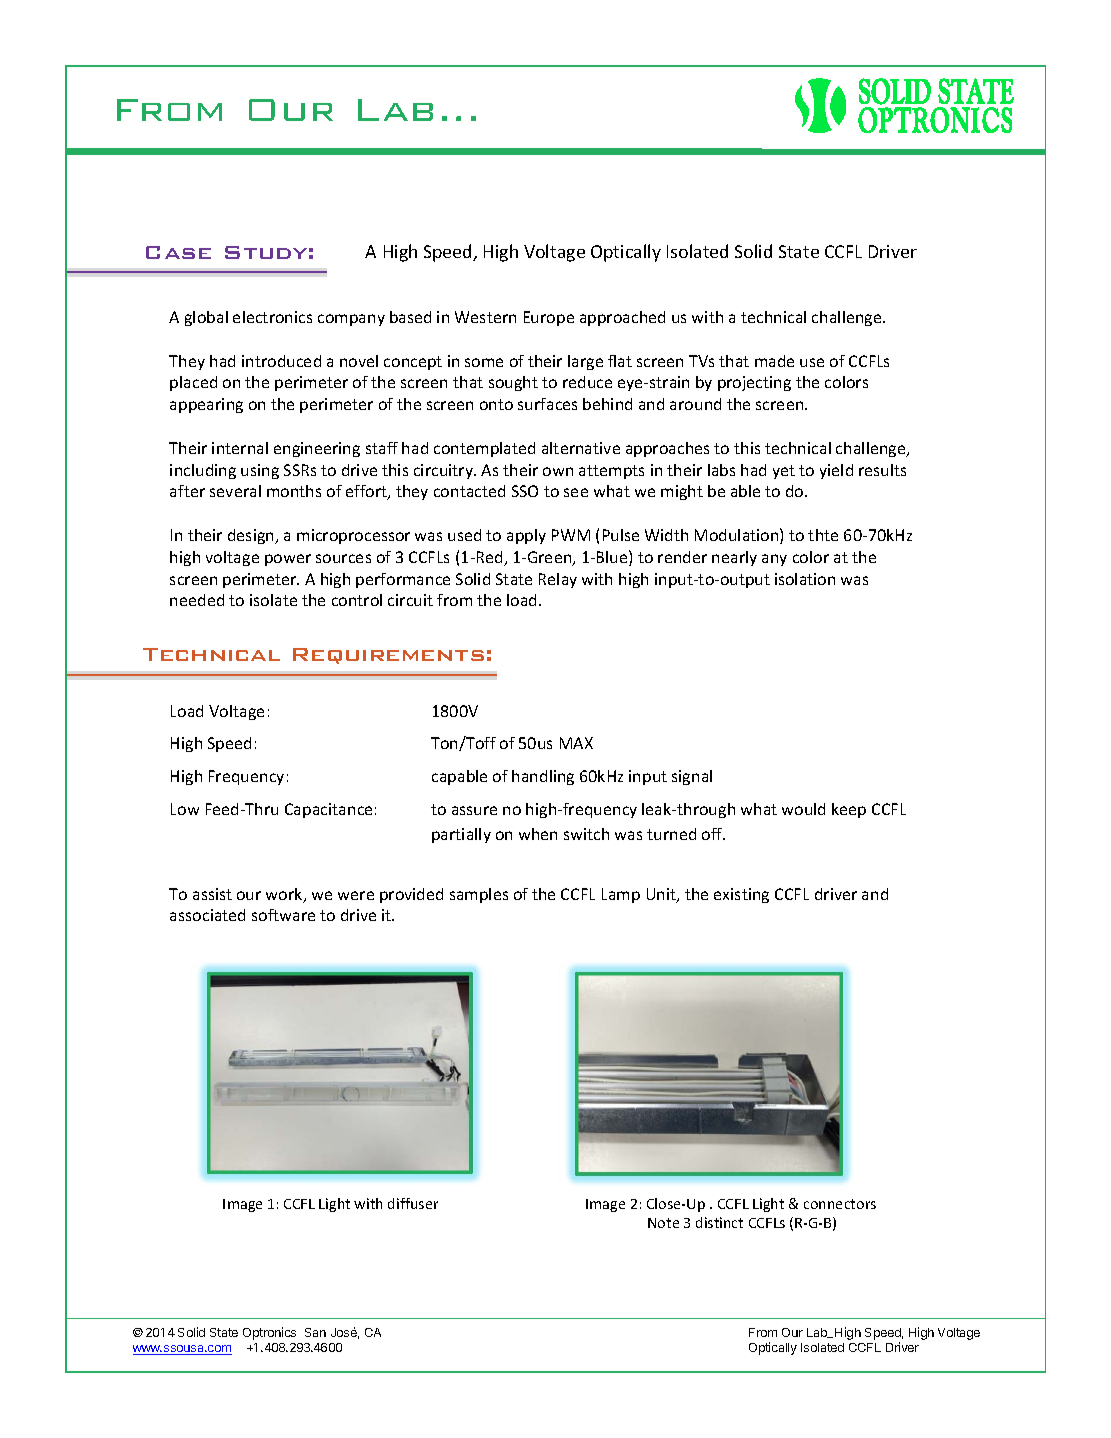 Image resolution: width=1111 pixels, height=1438 pixels. What do you see at coordinates (805, 579) in the document?
I see `isolation` at bounding box center [805, 579].
